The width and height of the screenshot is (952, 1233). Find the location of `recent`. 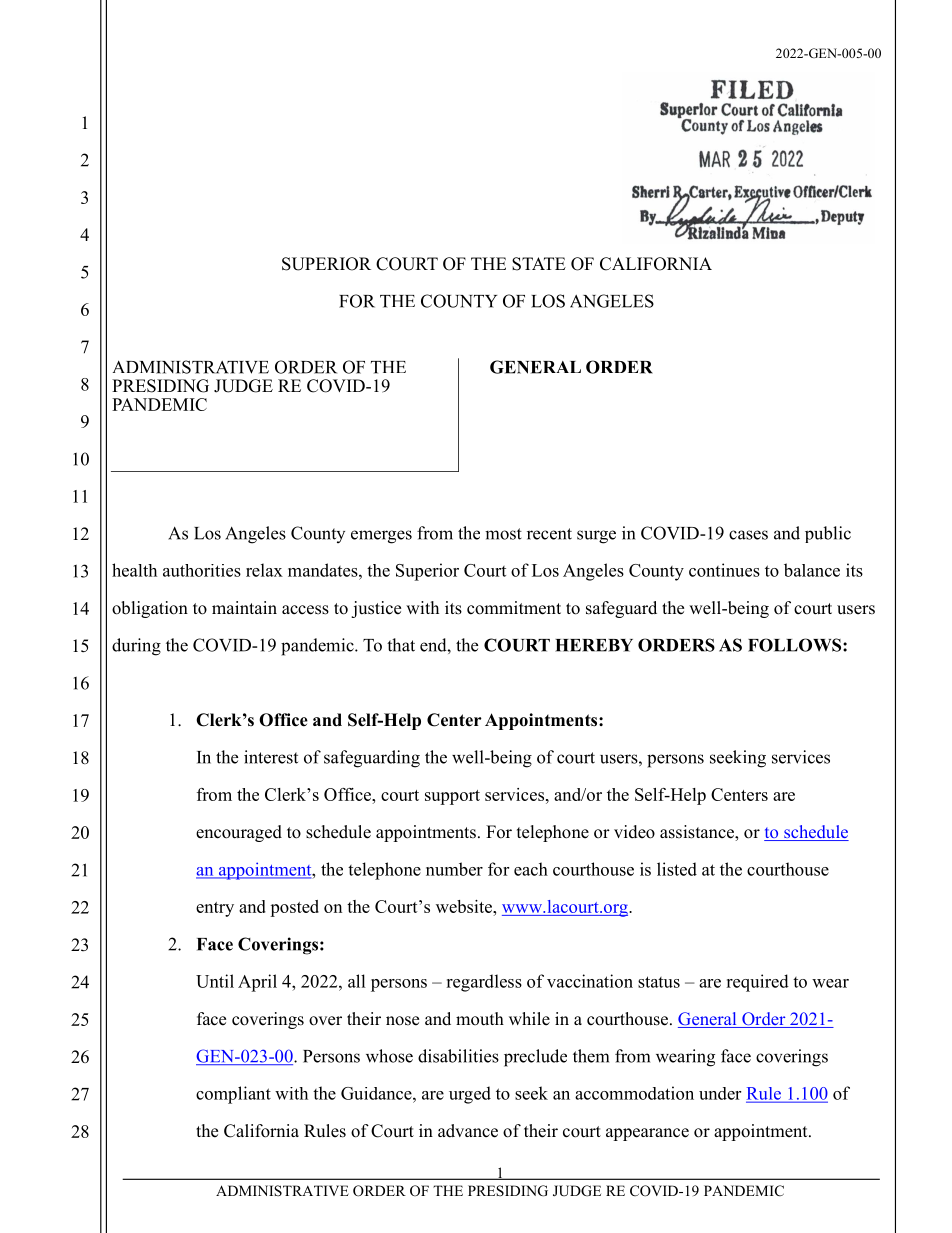

recent is located at coordinates (549, 534).
